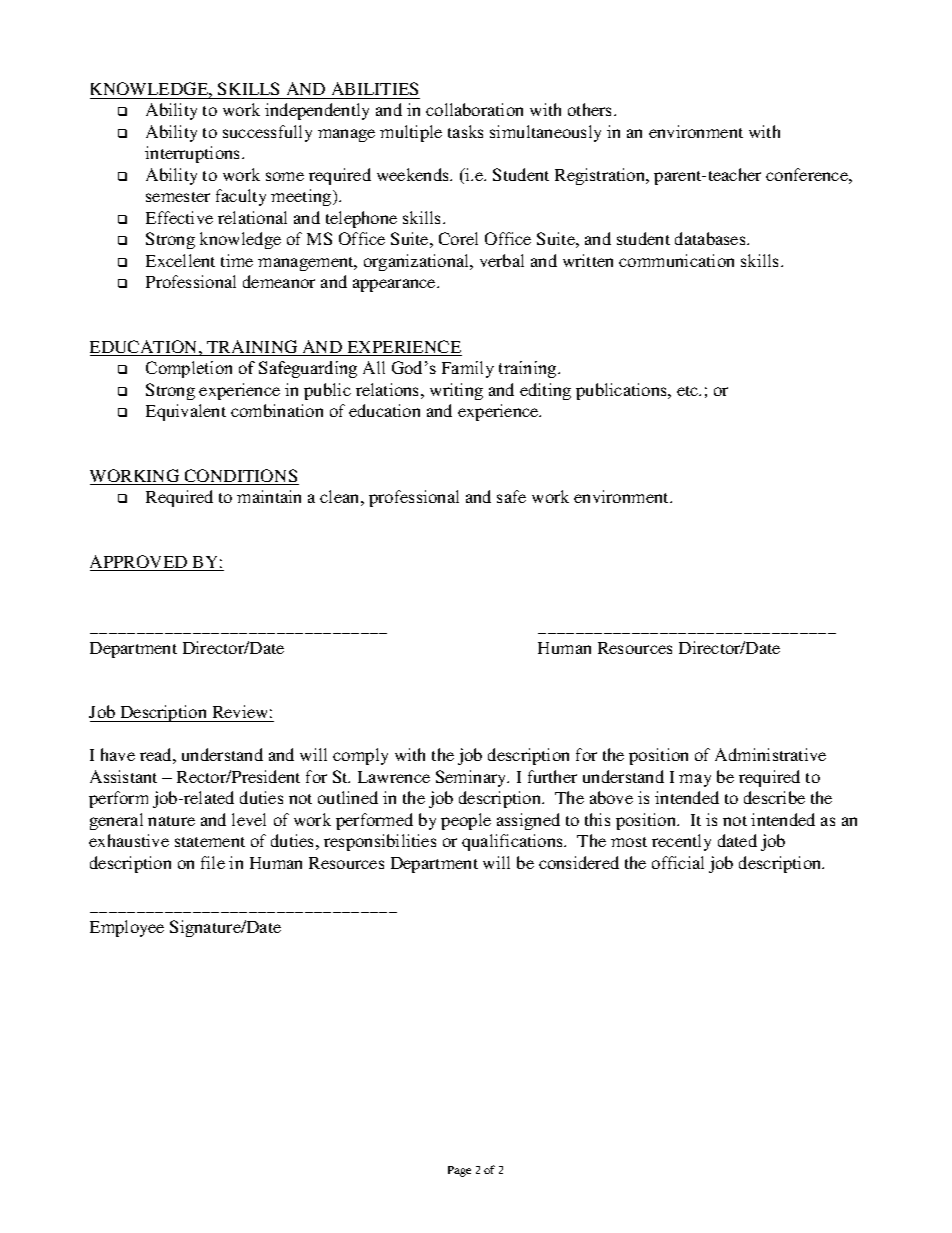  I want to click on considered, so click(579, 862).
